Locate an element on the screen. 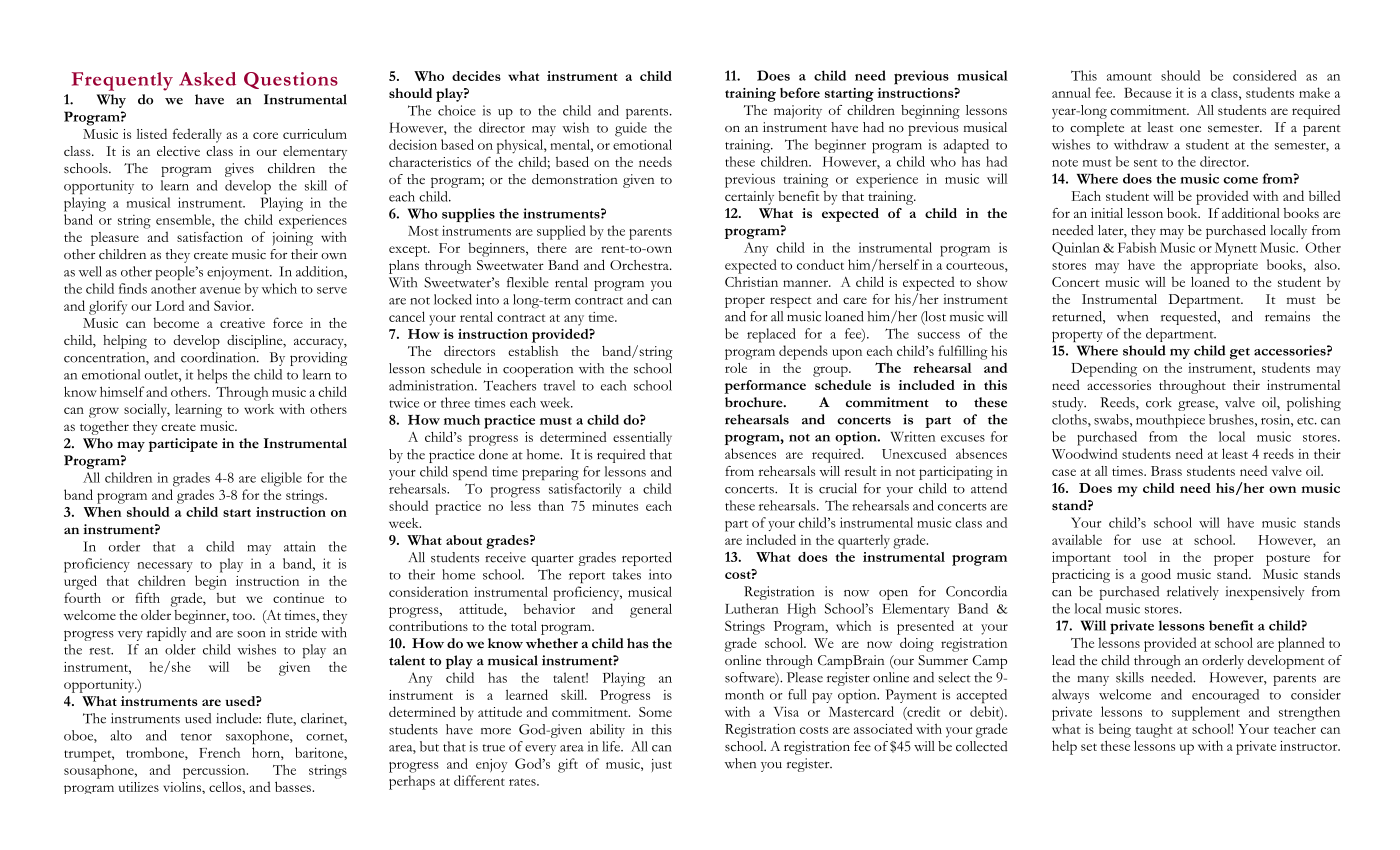 Image resolution: width=1400 pixels, height=850 pixels. performance is located at coordinates (765, 387).
